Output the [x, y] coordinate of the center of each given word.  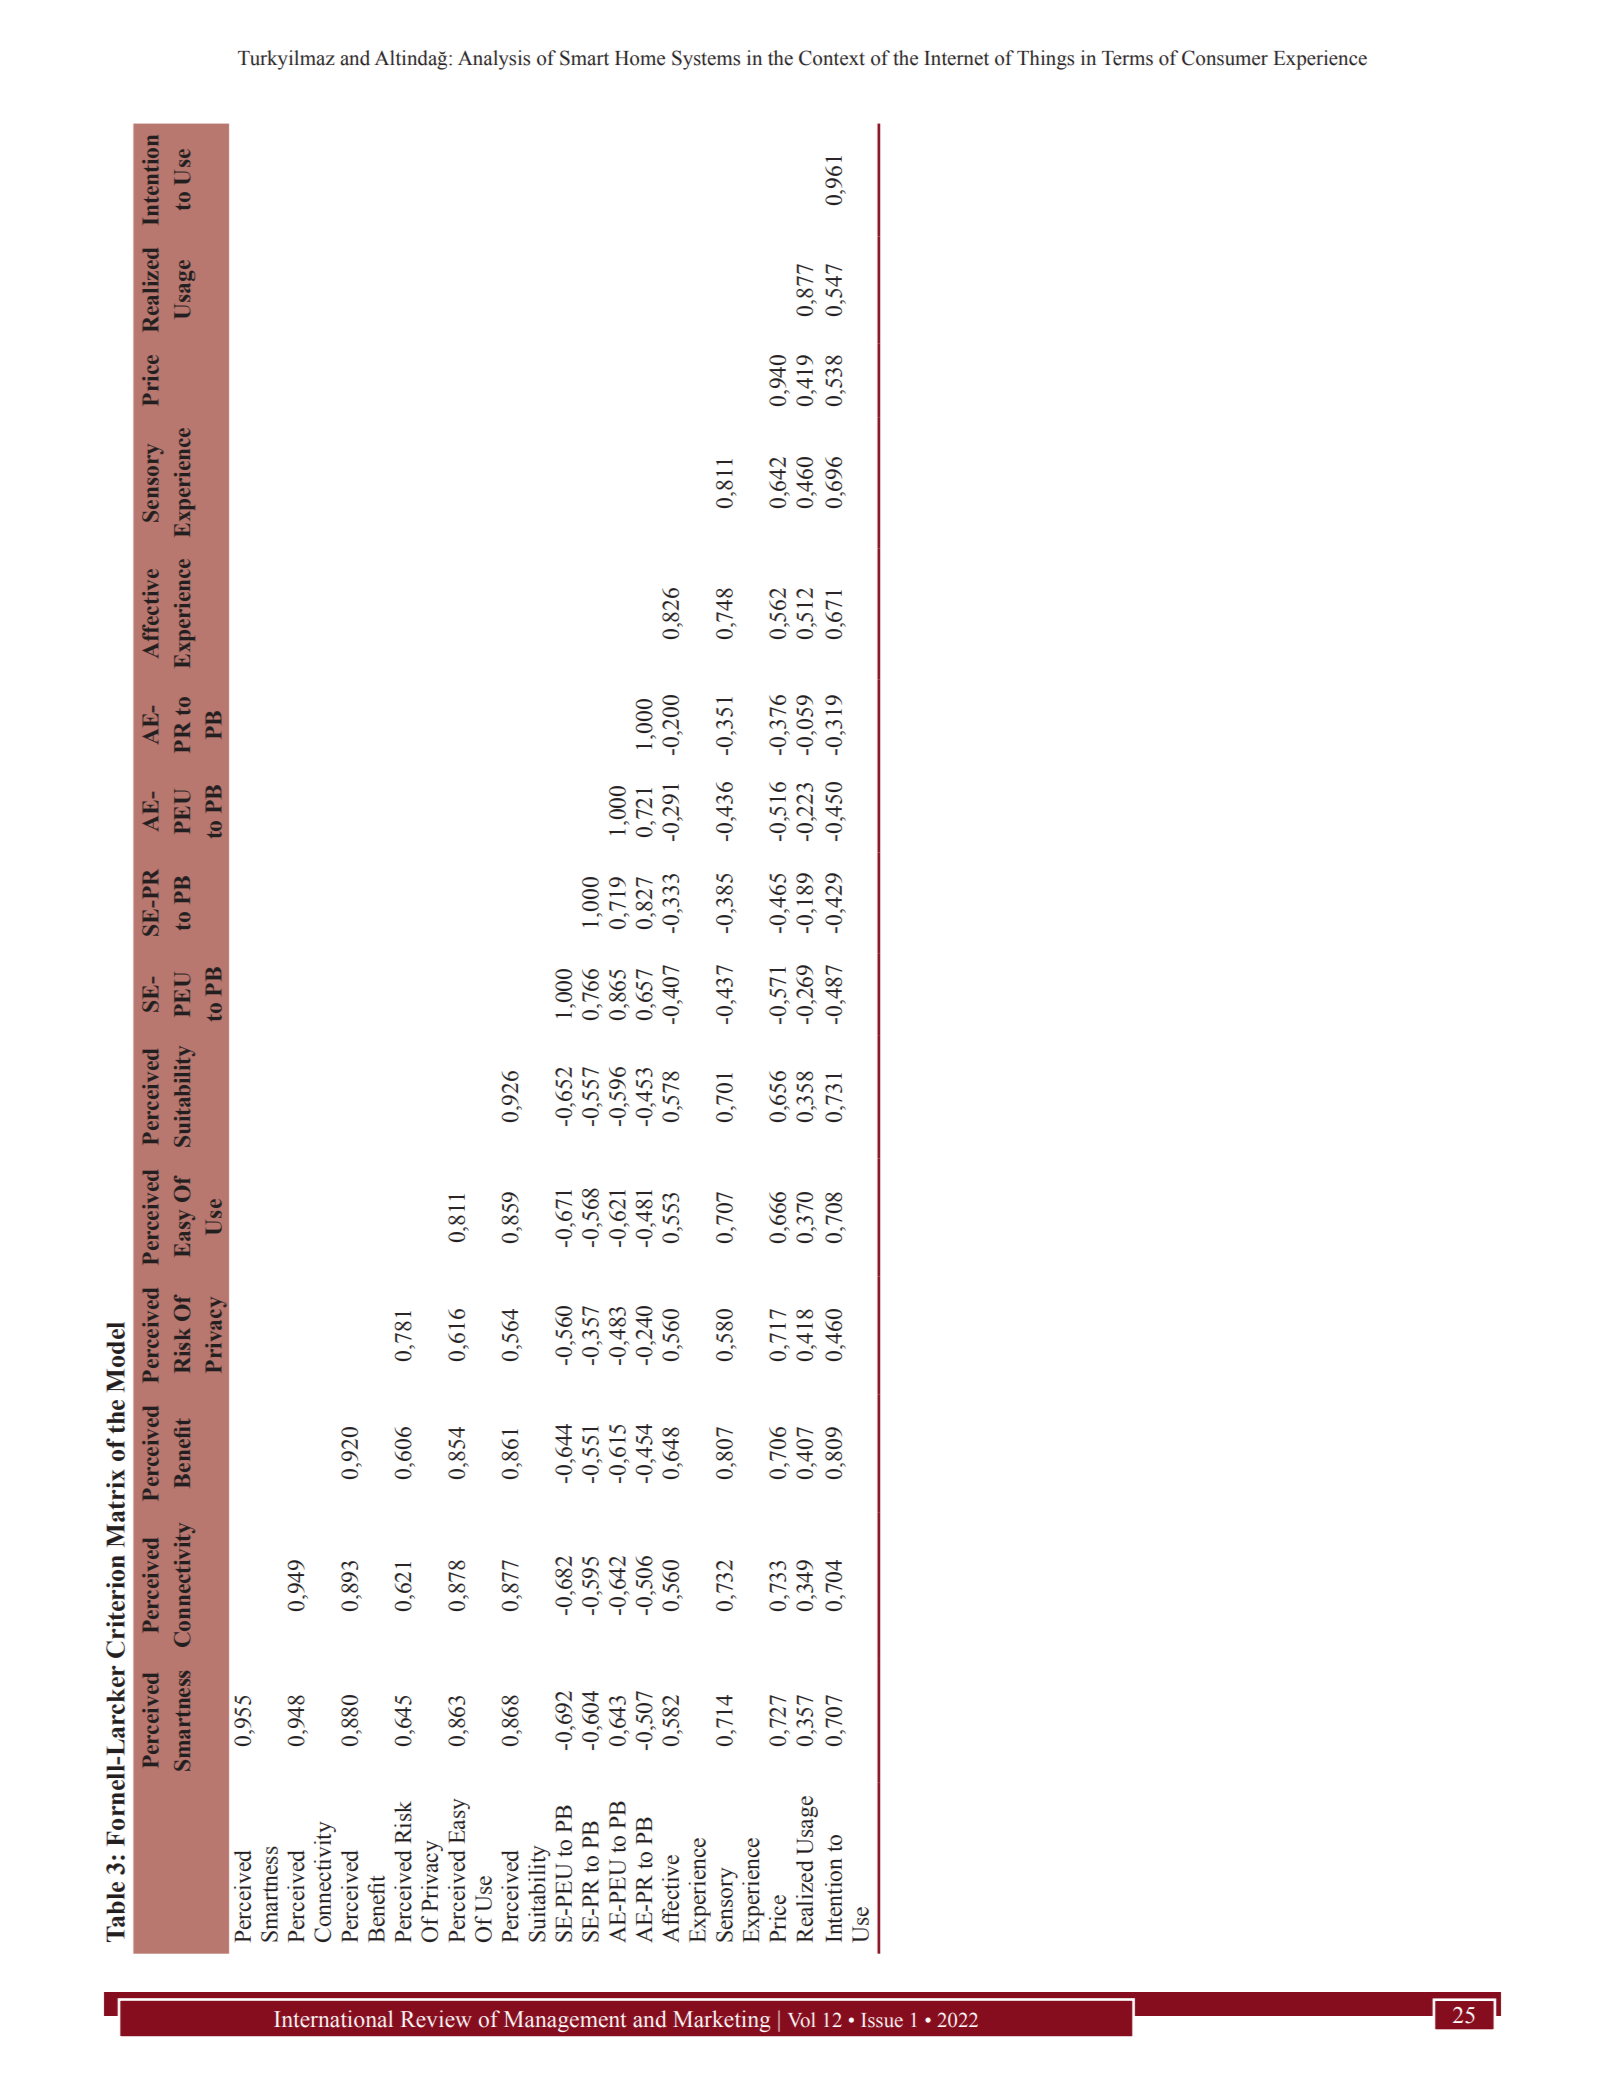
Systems [706, 60]
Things [1045, 60]
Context [832, 58]
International [333, 2019]
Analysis [494, 60]
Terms [1127, 58]
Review [436, 2019]
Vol [802, 2020]
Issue [882, 2020]
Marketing [721, 2021]
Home [640, 58]
